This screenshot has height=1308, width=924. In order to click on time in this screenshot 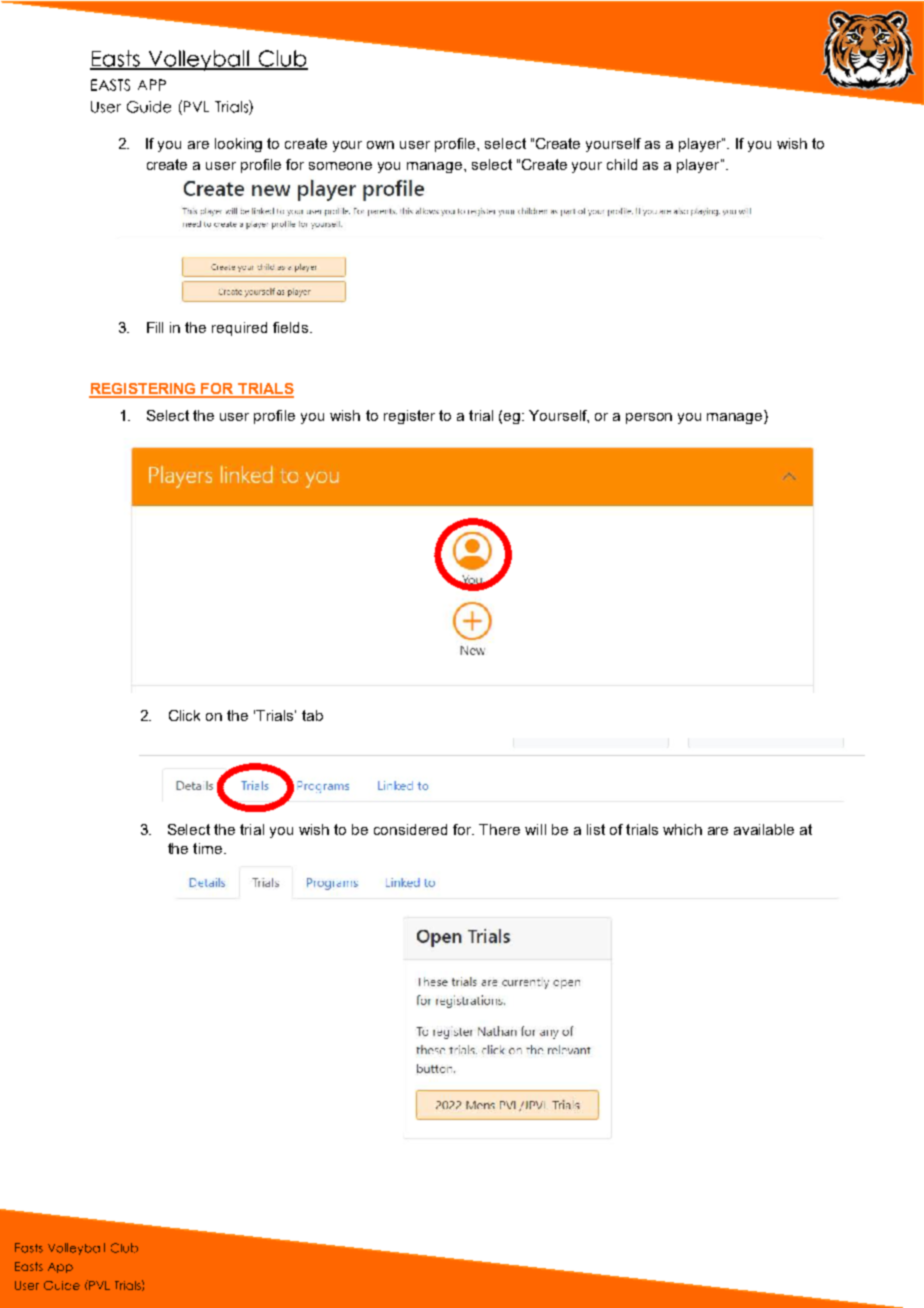, I will do `click(209, 848)`.
